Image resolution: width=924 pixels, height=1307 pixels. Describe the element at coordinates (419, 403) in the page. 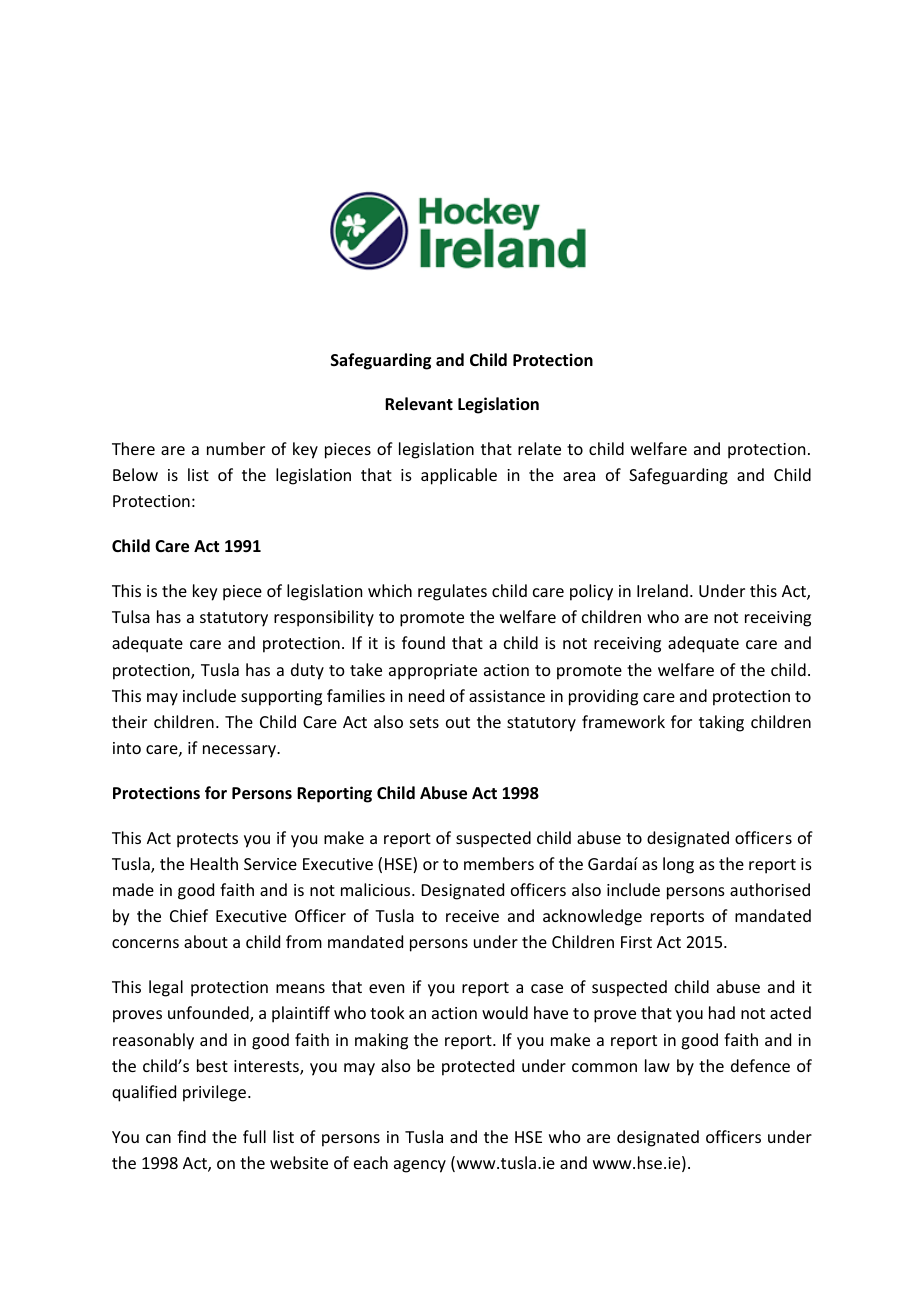

I see `Relevant` at that location.
